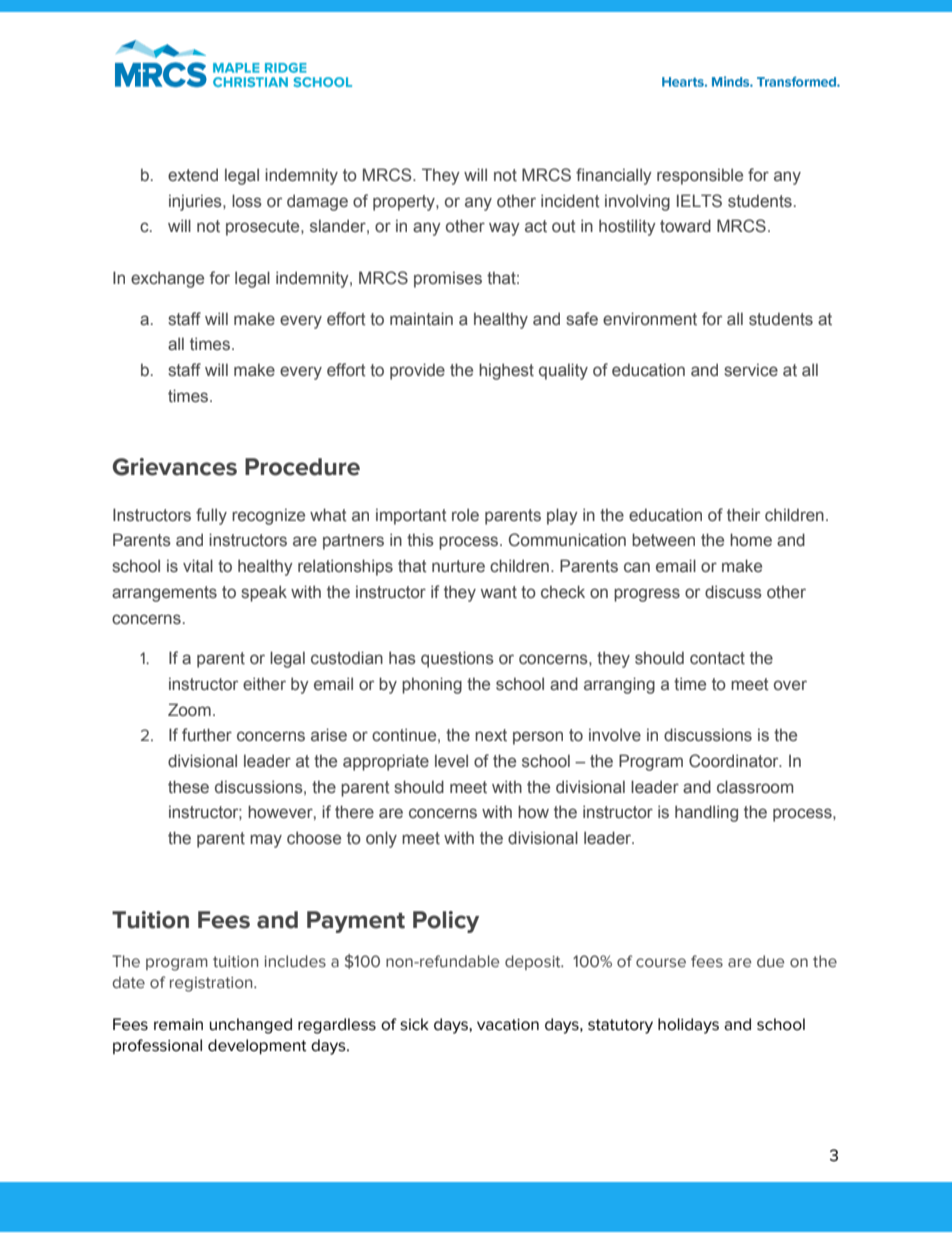  What do you see at coordinates (175, 467) in the screenshot?
I see `Grievances` at bounding box center [175, 467].
